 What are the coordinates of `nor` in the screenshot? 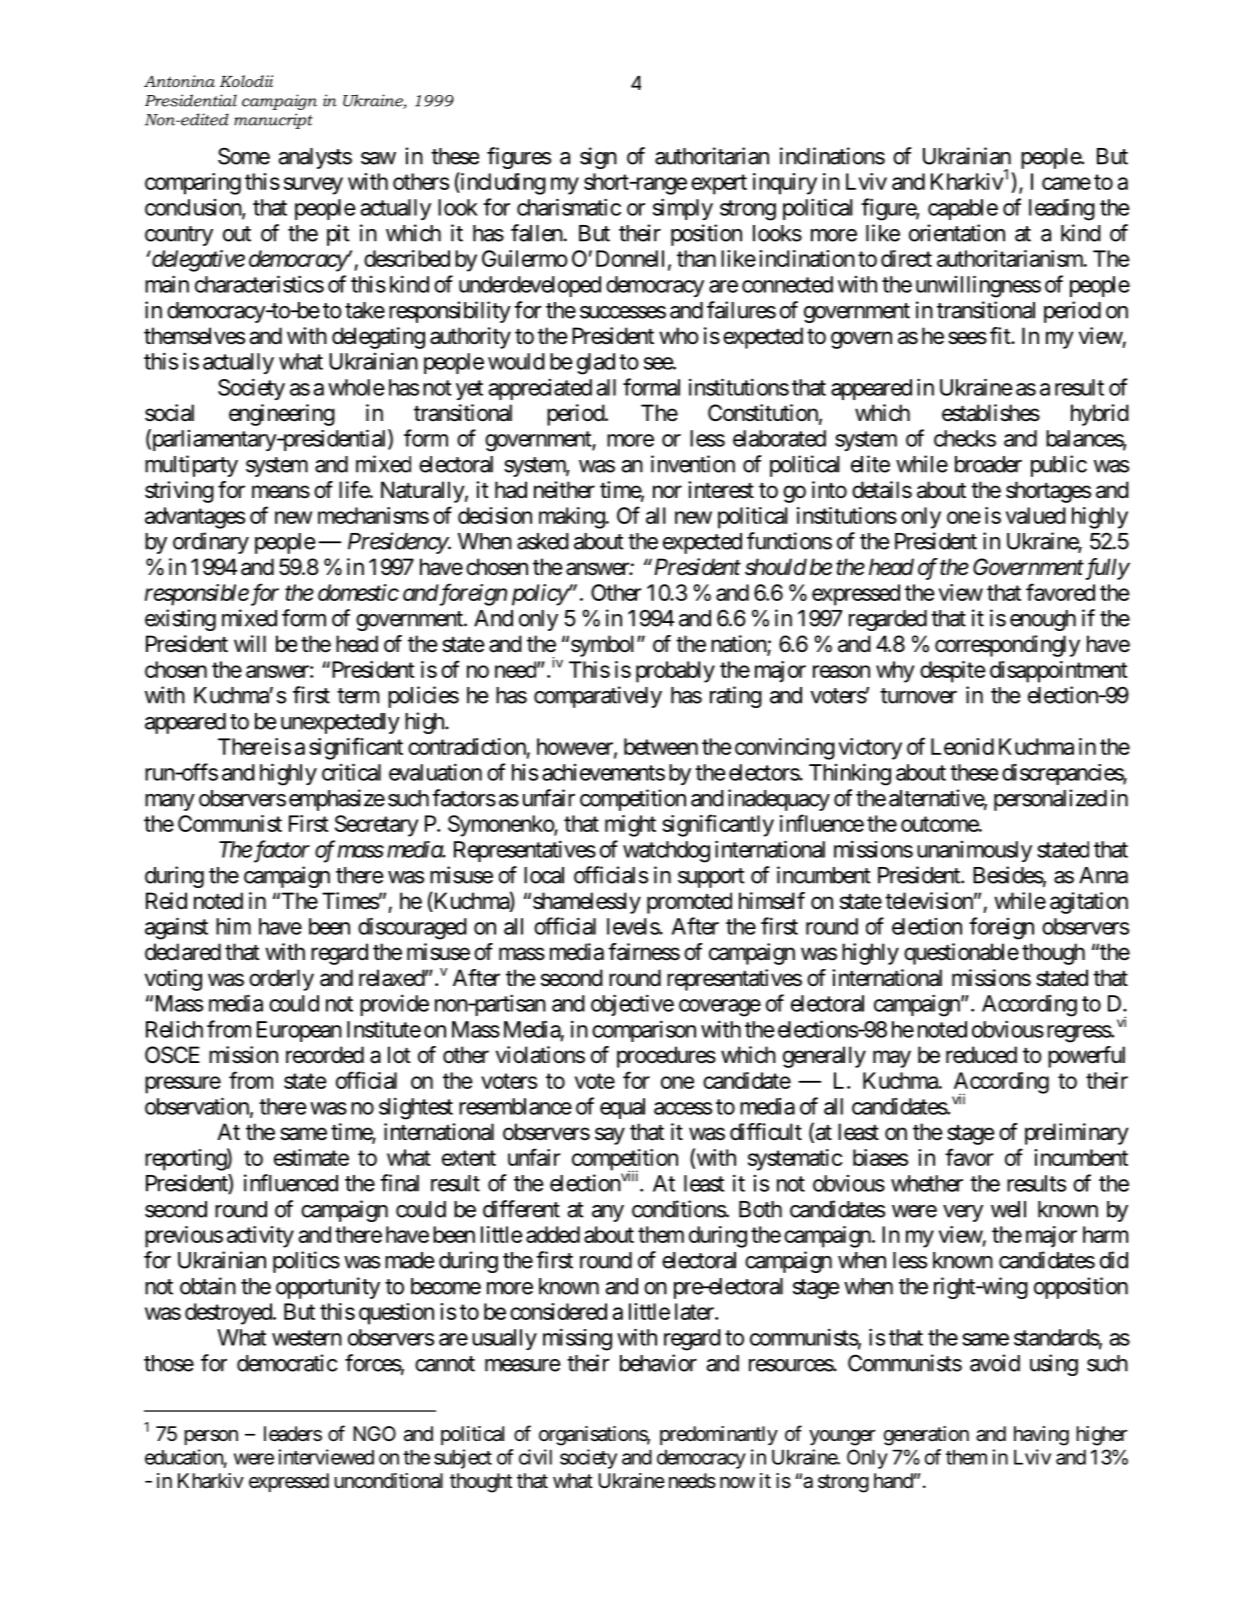 It's located at (667, 491).
